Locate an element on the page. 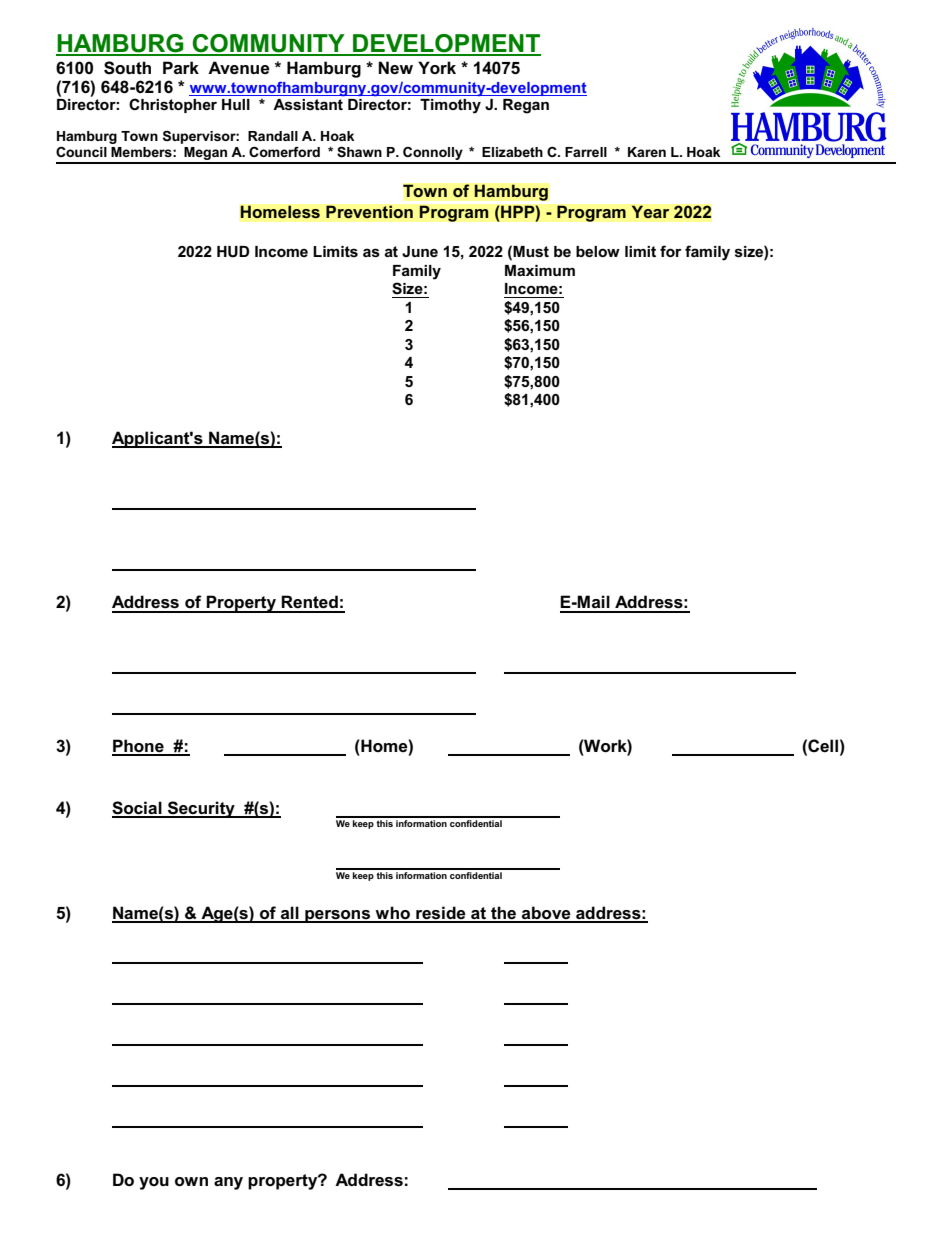  Maximum is located at coordinates (540, 270).
